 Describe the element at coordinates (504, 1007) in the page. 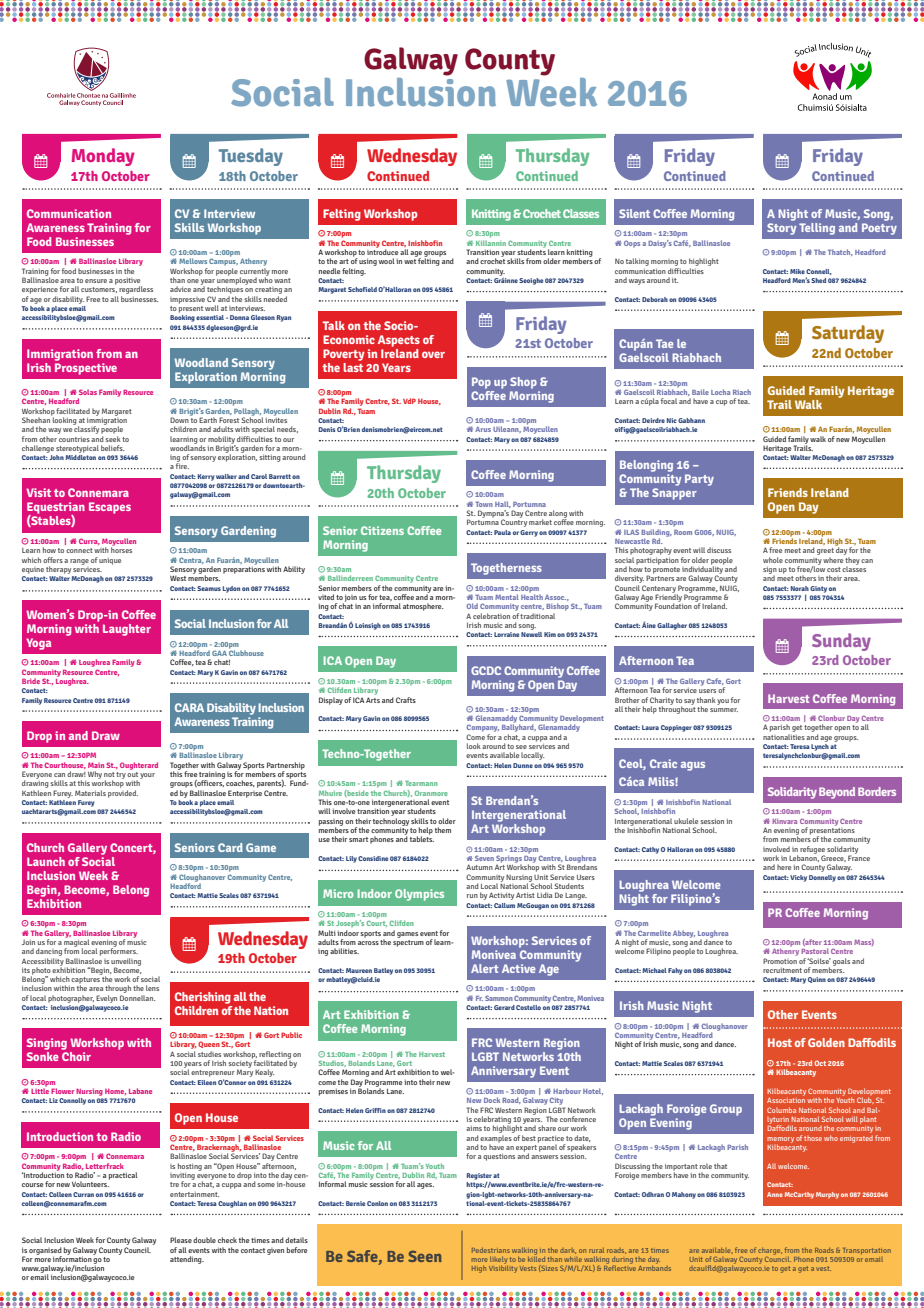

I see `Gerard` at that location.
